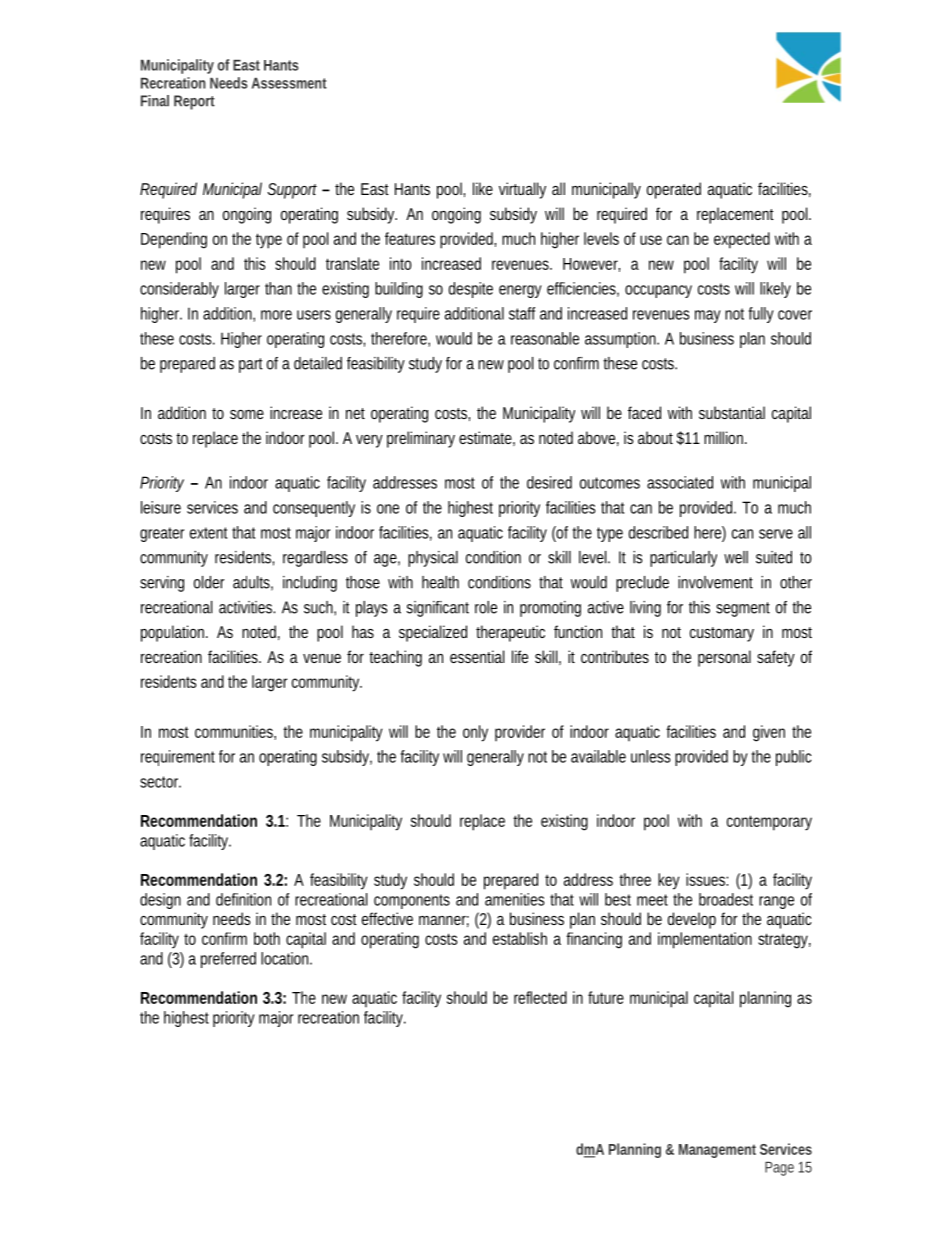 This document has height=1233, width=952. What do you see at coordinates (722, 634) in the document?
I see `customary` at bounding box center [722, 634].
